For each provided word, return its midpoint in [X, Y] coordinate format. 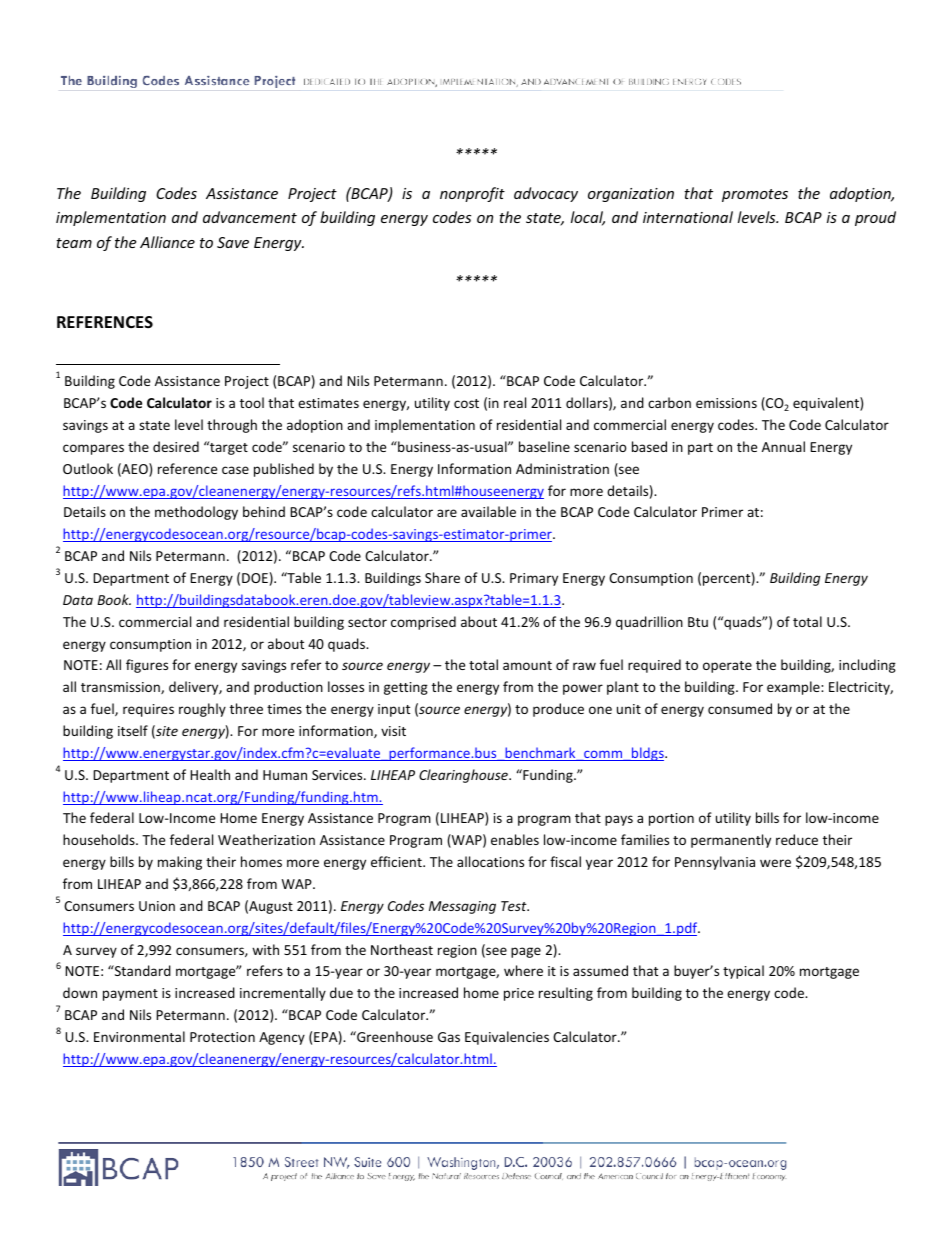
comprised [423, 623]
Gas [449, 1037]
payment [130, 995]
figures [147, 666]
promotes [755, 195]
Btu [698, 622]
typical [743, 972]
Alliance [167, 242]
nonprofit [472, 194]
